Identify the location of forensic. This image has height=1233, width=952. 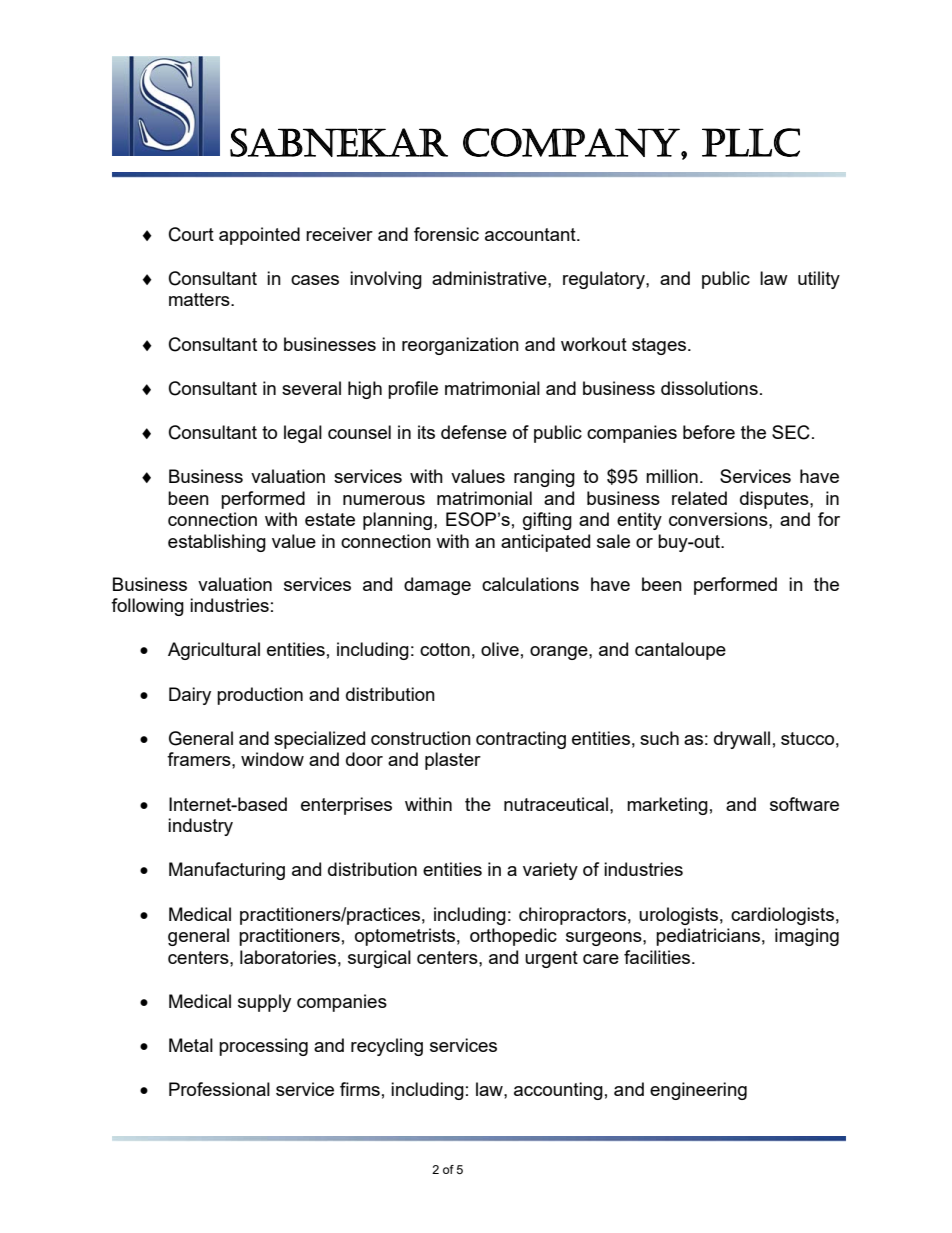
(446, 234).
